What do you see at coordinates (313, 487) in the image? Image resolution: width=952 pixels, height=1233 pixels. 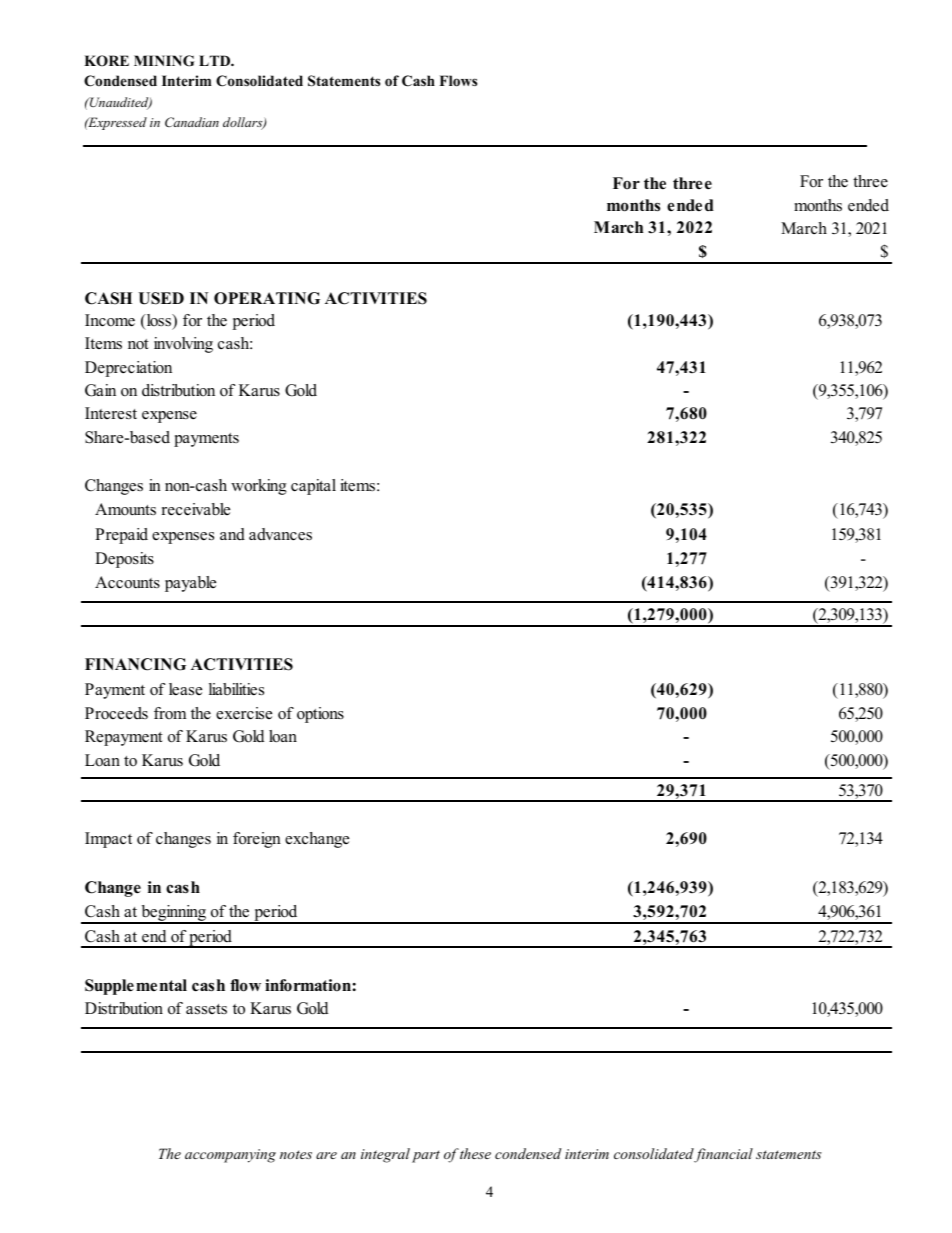 I see `capital` at bounding box center [313, 487].
